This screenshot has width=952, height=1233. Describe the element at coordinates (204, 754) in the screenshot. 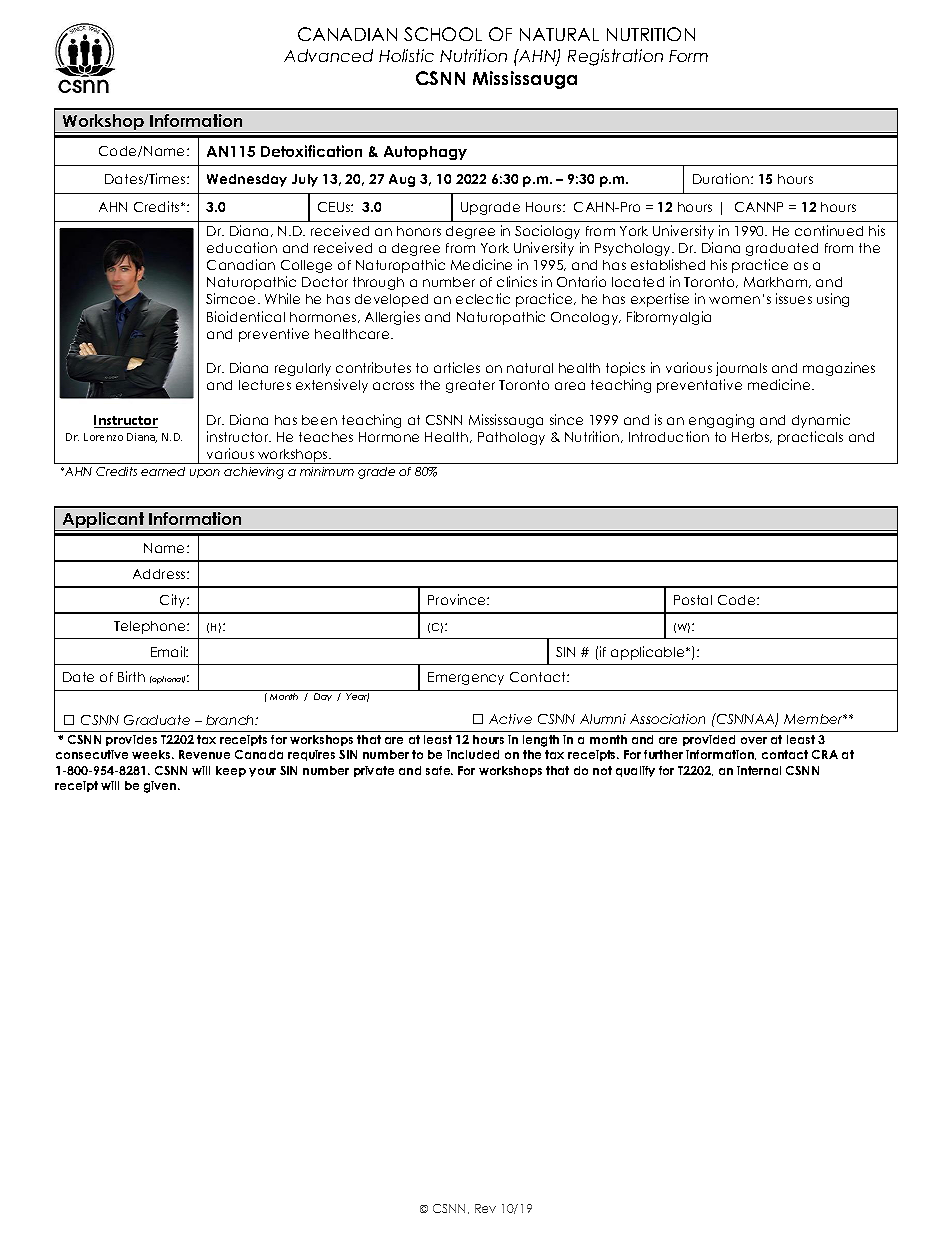

I see `Revenue` at that location.
